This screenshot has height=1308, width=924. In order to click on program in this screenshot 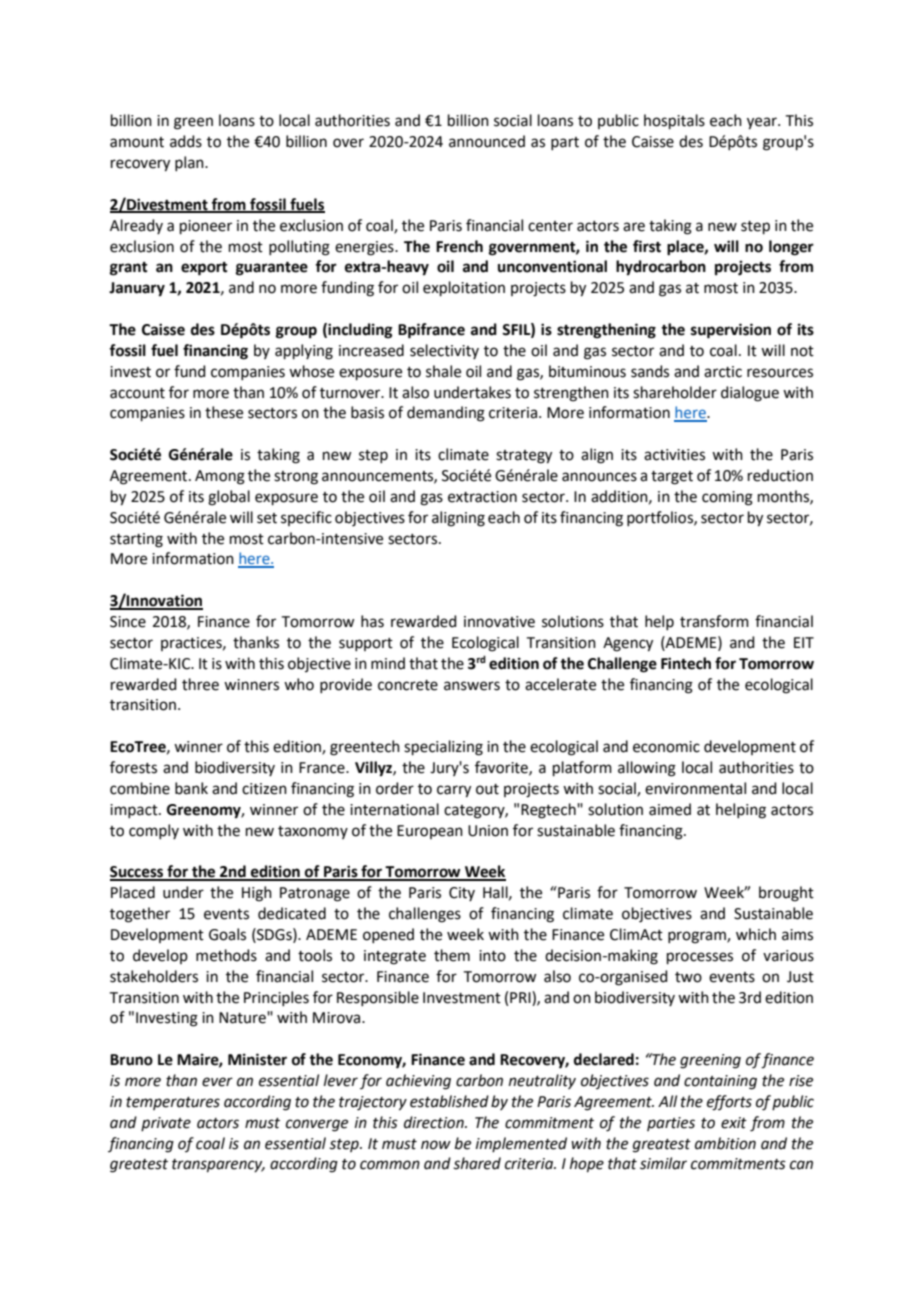, I will do `click(698, 937)`.
